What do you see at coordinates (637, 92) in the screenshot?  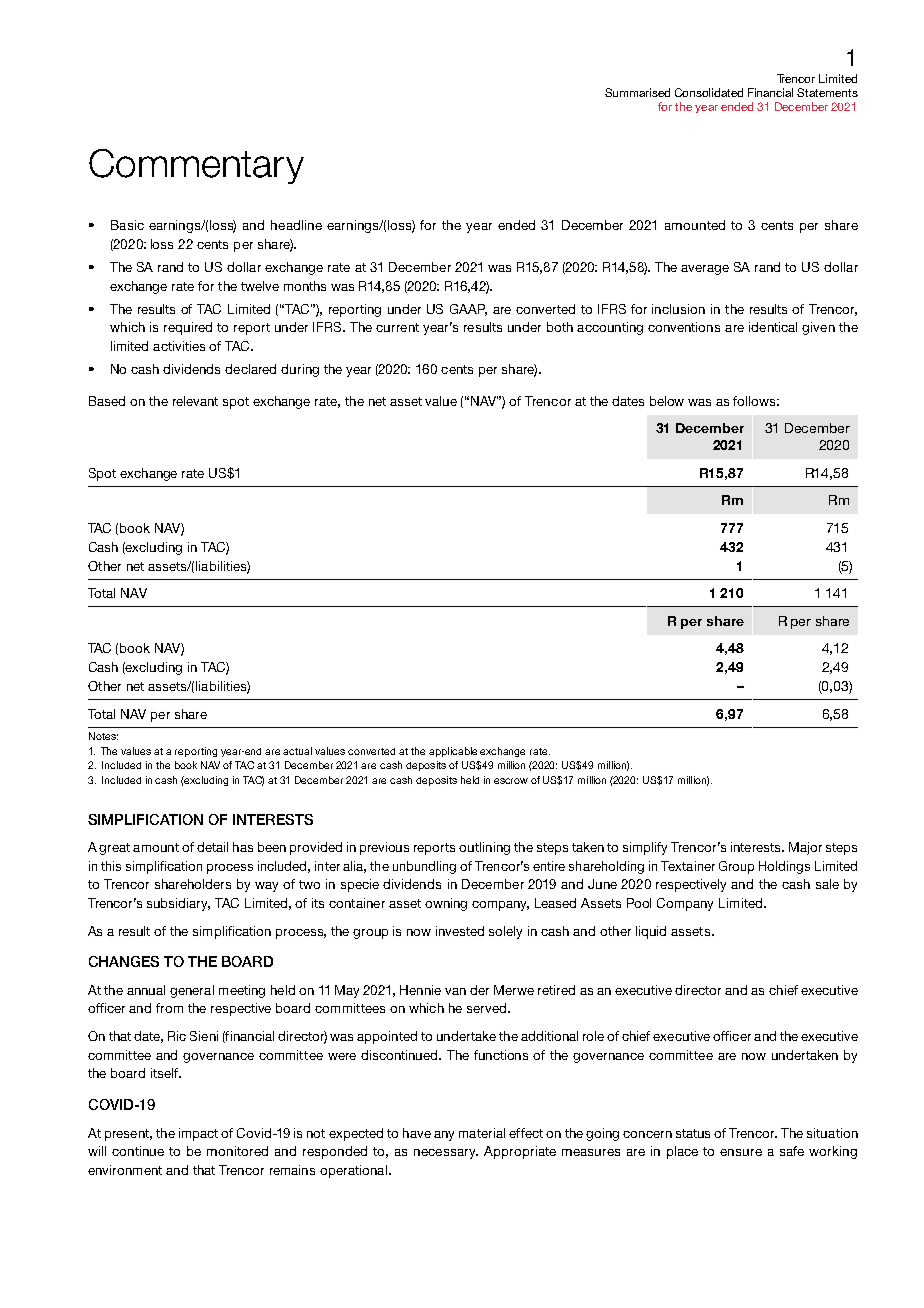 I see `Summarised` at bounding box center [637, 92].
